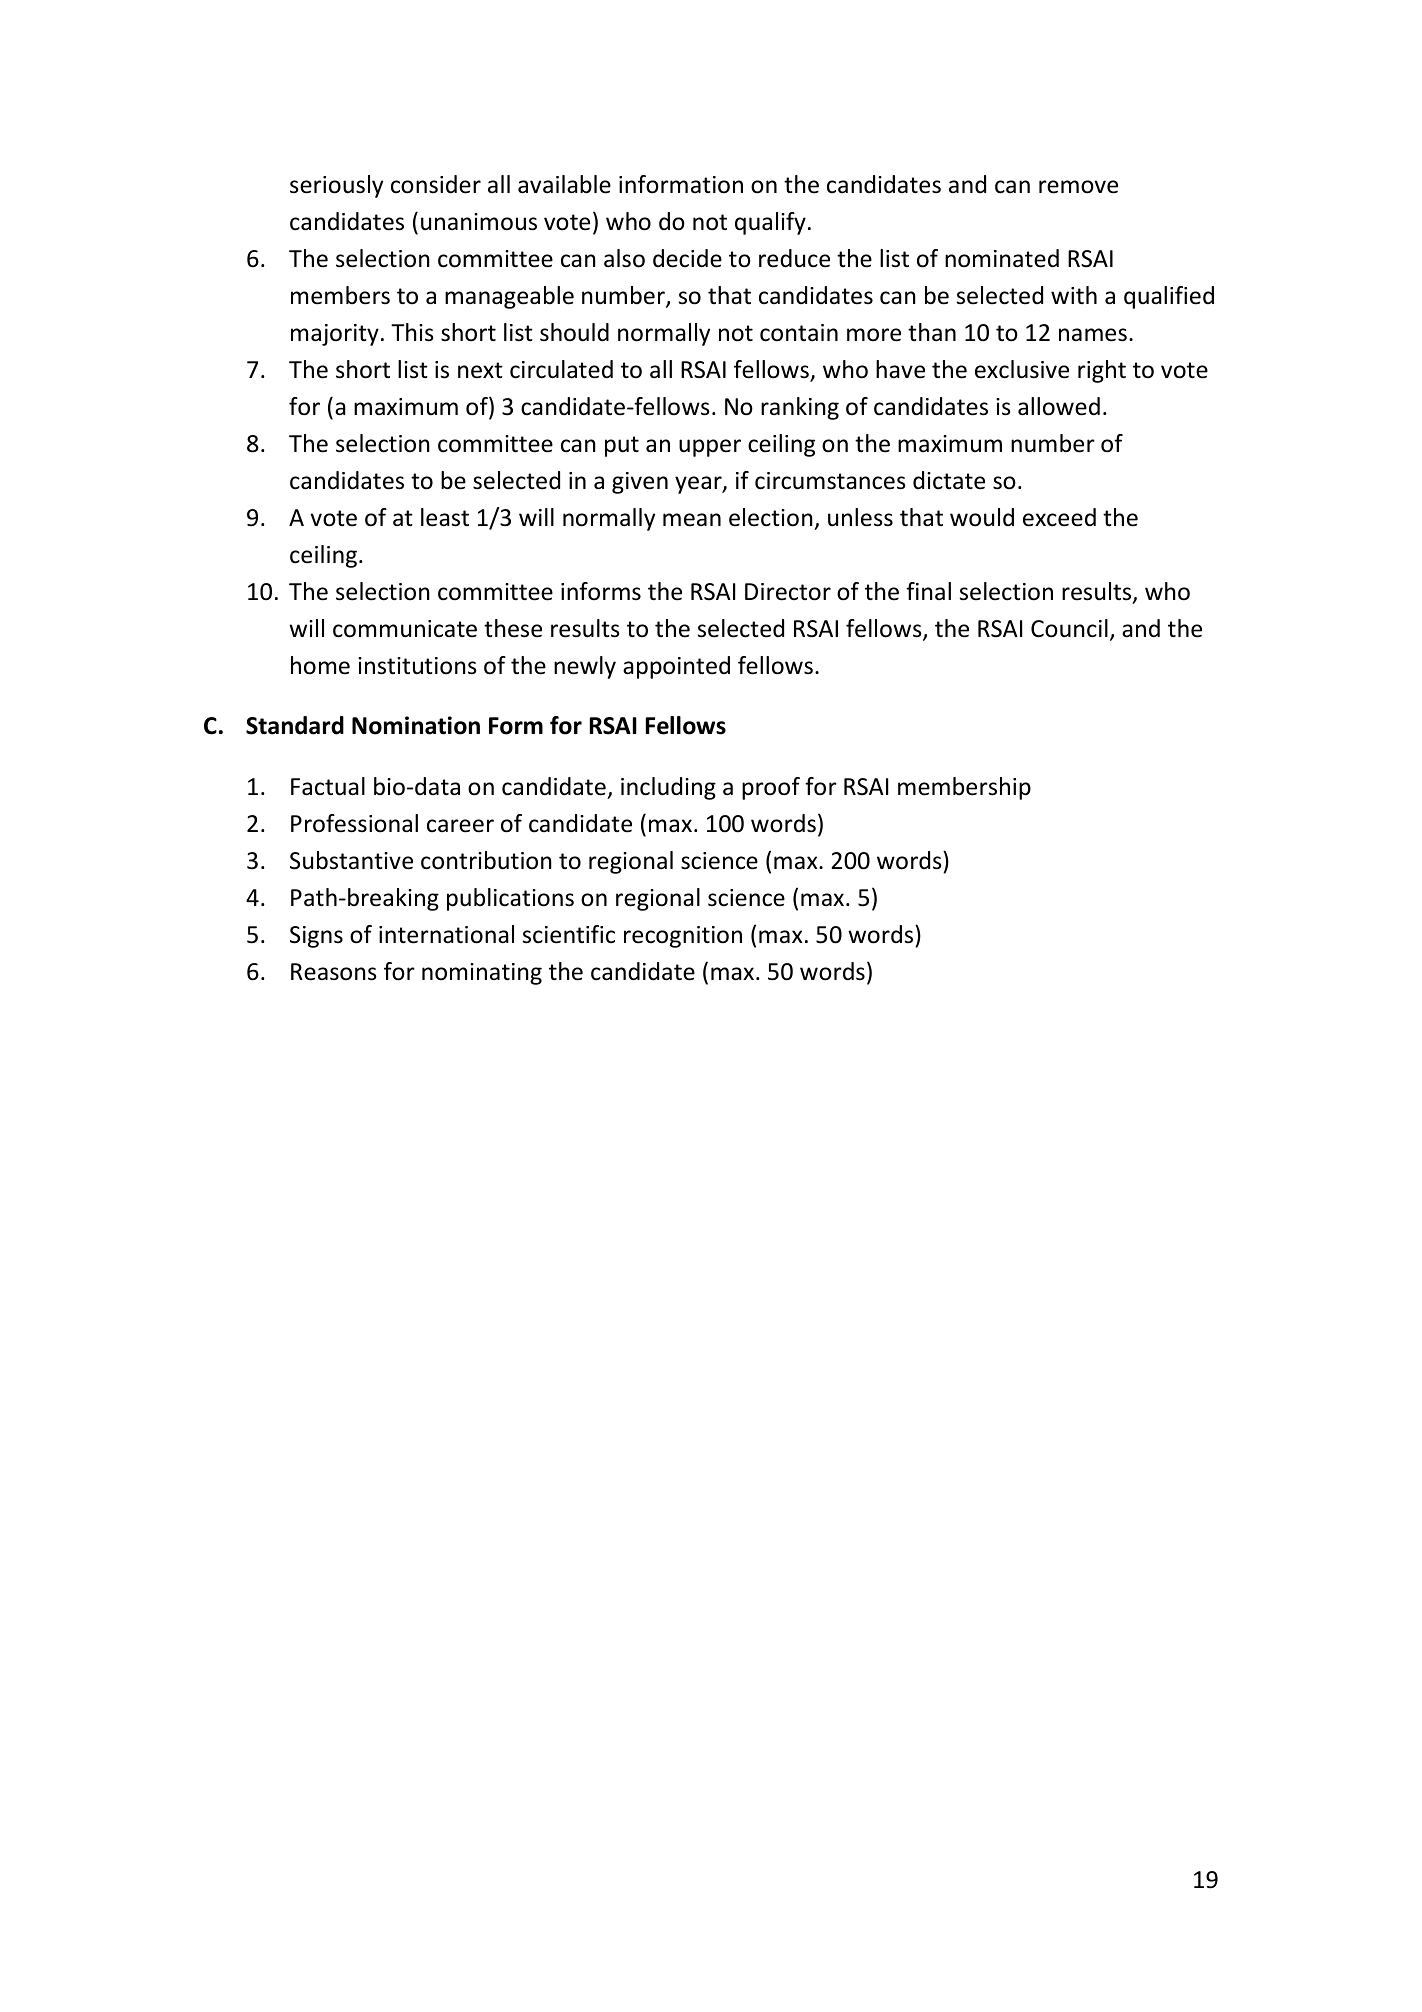 This screenshot has width=1422, height=2012. What do you see at coordinates (676, 667) in the screenshot?
I see `appointed` at bounding box center [676, 667].
